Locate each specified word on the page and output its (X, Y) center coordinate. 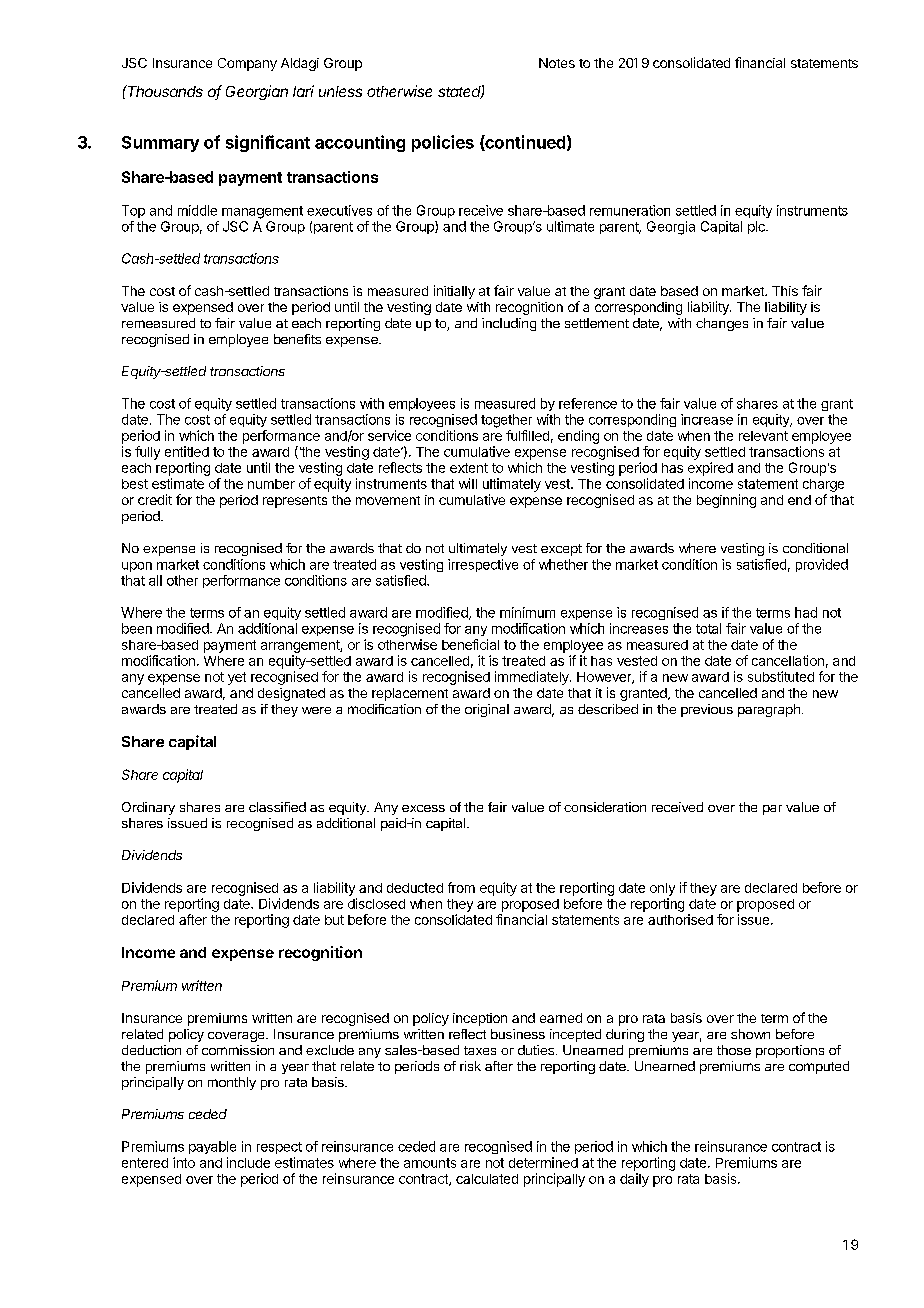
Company (247, 64)
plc (757, 227)
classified (277, 807)
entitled (187, 451)
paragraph (769, 710)
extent (469, 468)
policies (443, 143)
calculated (487, 1179)
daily (634, 1180)
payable (212, 1147)
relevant (763, 436)
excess (423, 808)
